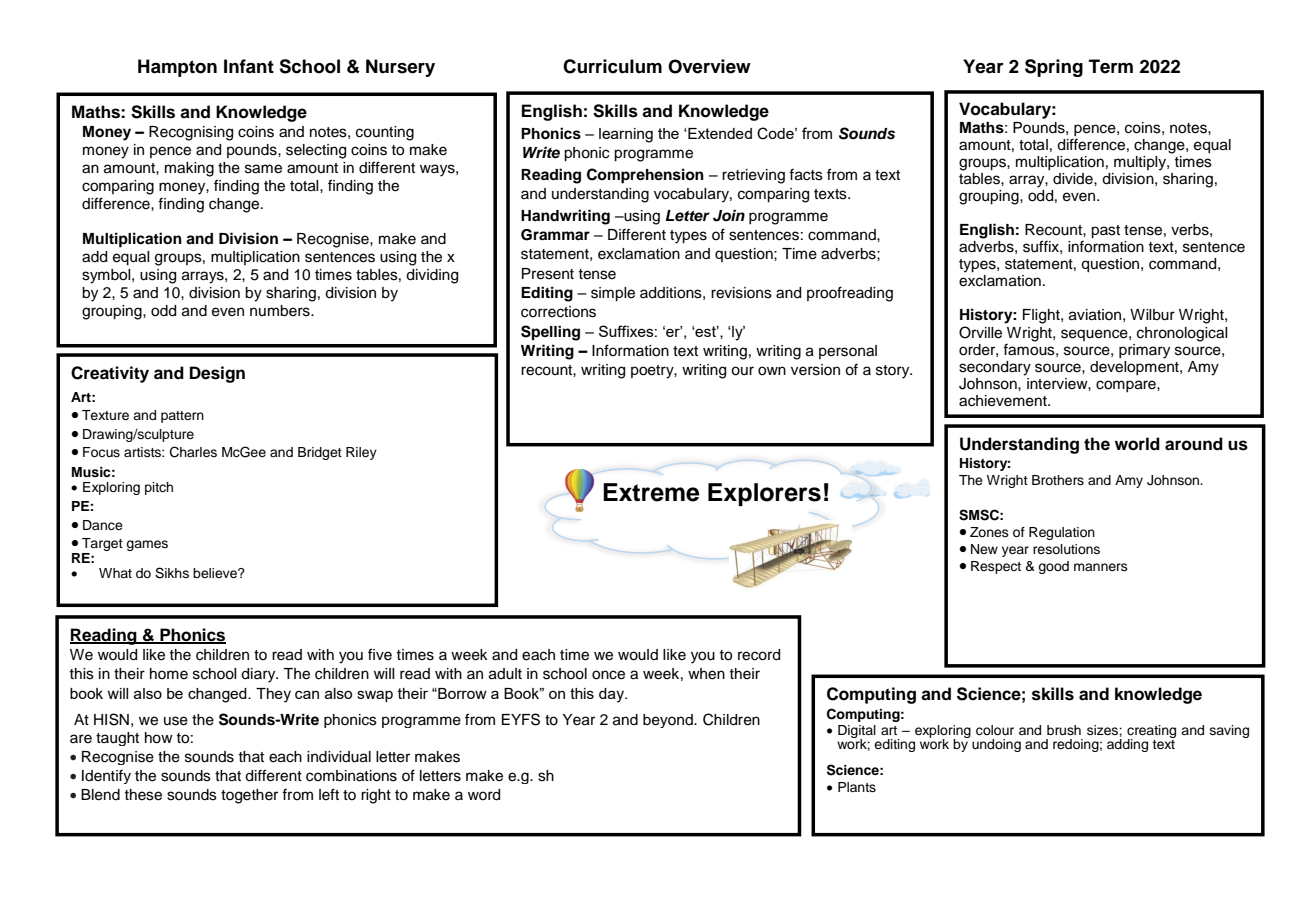  I want to click on beyond, so click(669, 721).
